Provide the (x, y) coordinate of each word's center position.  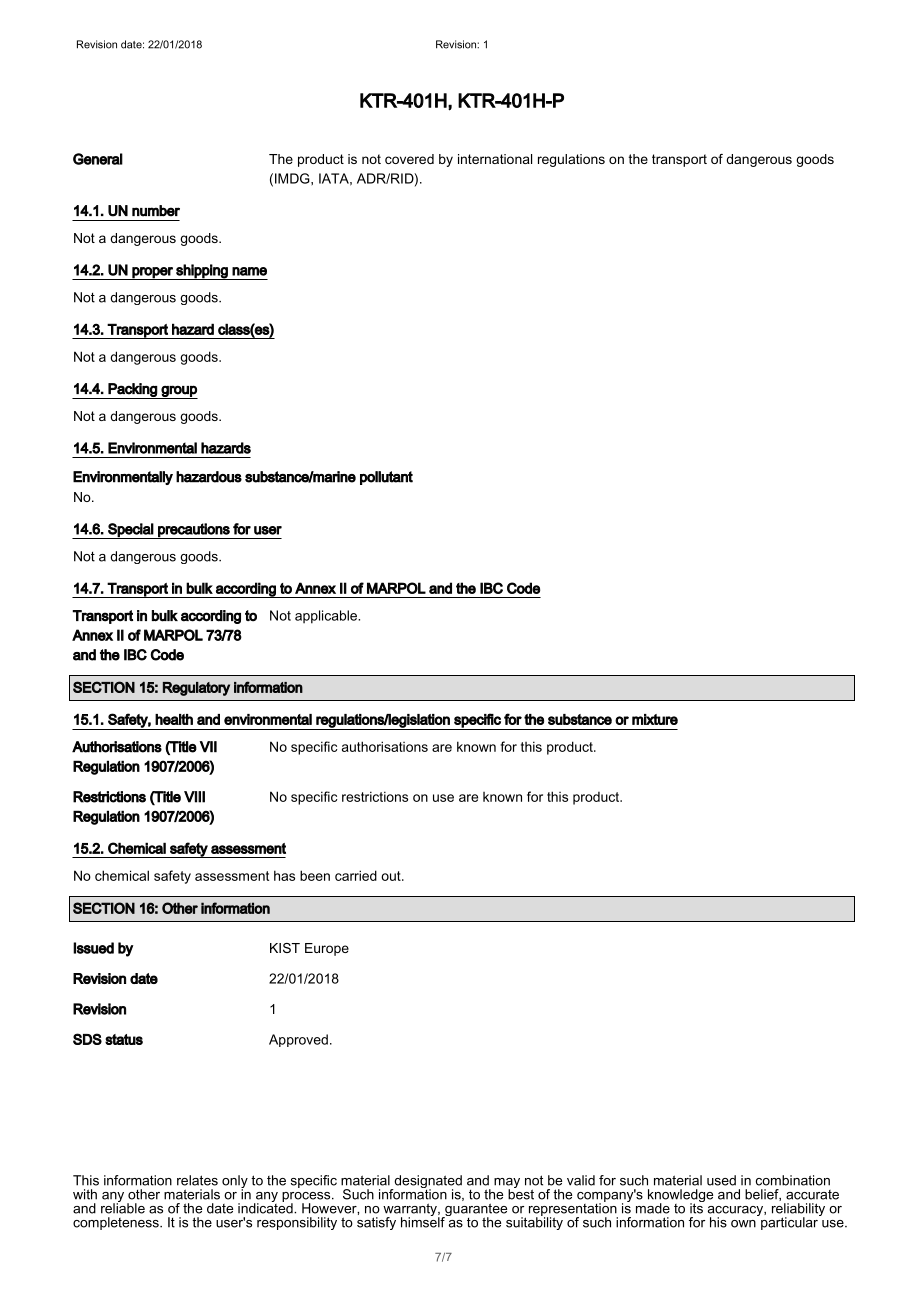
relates (197, 1180)
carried (356, 875)
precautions (194, 531)
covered (409, 159)
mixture (655, 719)
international (495, 159)
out (392, 876)
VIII (194, 797)
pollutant (386, 478)
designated (427, 1183)
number (156, 211)
